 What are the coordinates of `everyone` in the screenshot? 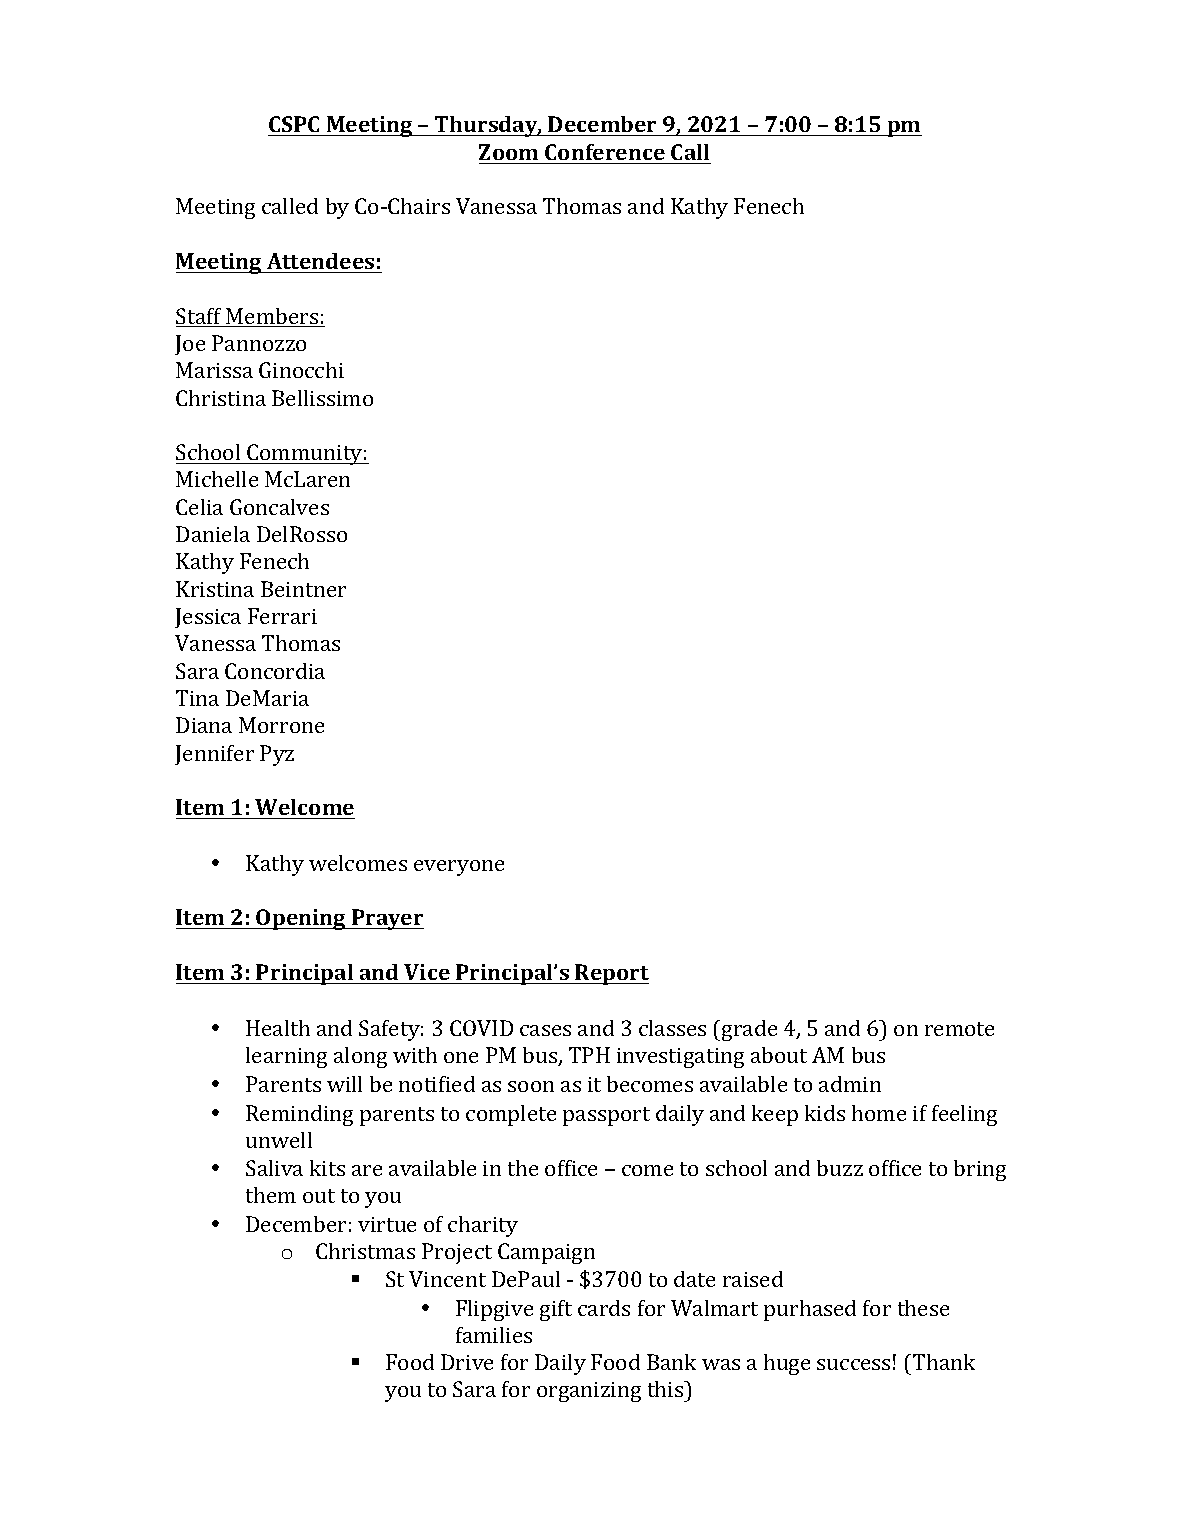 It's located at (459, 868).
